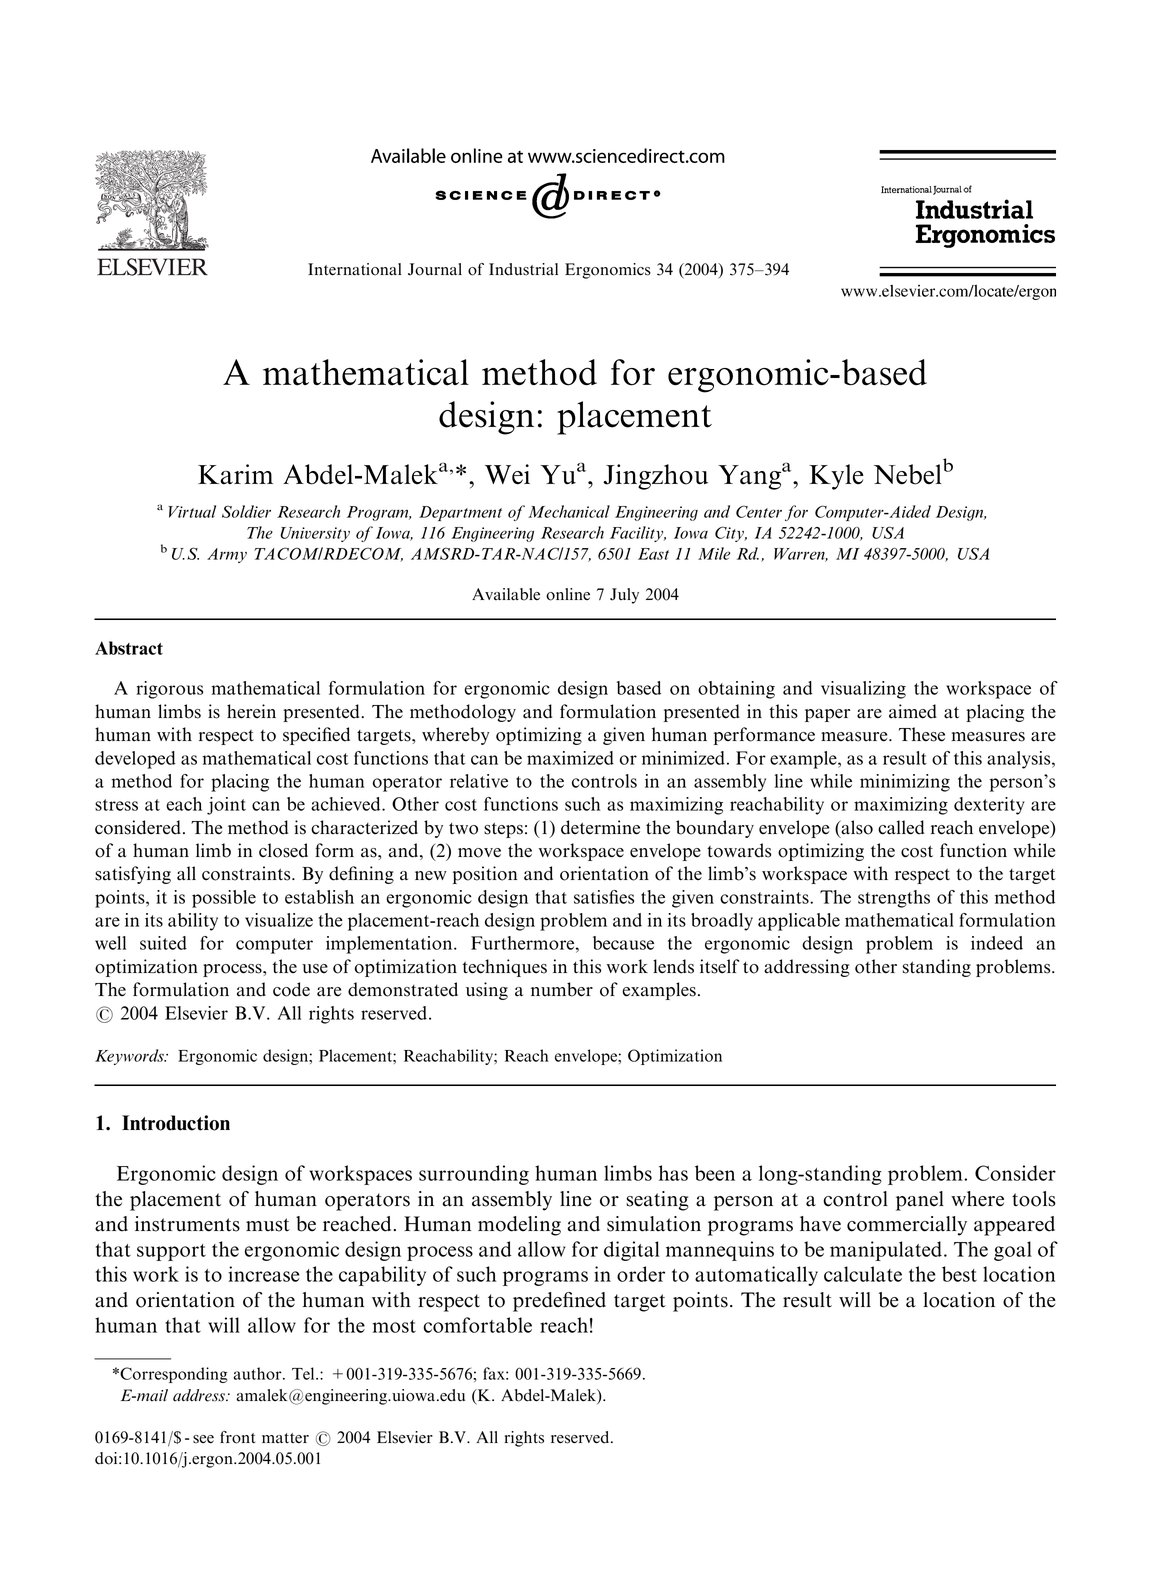  I want to click on front, so click(237, 1437).
